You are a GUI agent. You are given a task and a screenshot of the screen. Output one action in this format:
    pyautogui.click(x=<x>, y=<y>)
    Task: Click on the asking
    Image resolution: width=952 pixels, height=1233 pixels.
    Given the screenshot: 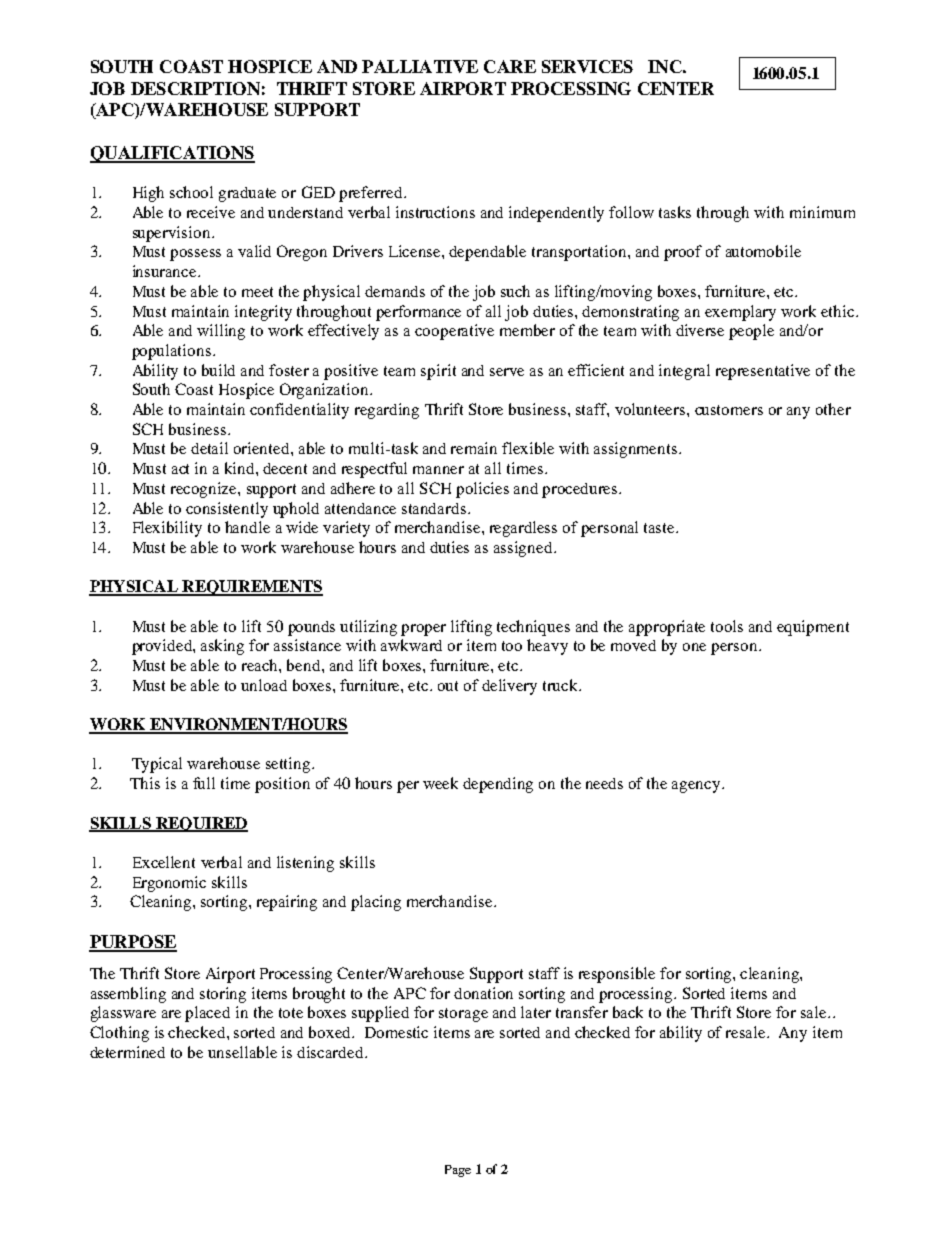 What is the action you would take?
    pyautogui.click(x=222, y=647)
